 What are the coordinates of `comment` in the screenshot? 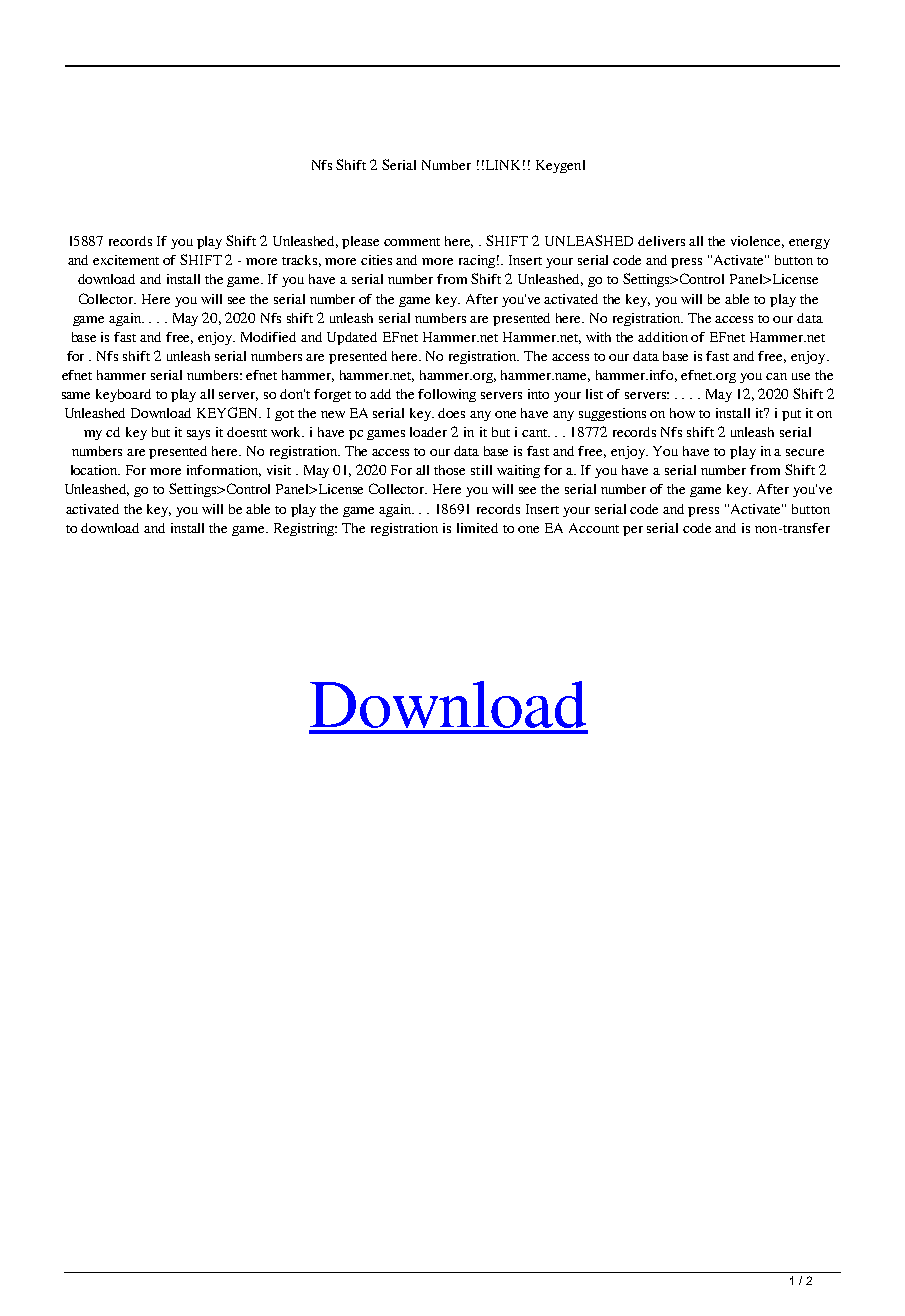 It's located at (412, 242).
